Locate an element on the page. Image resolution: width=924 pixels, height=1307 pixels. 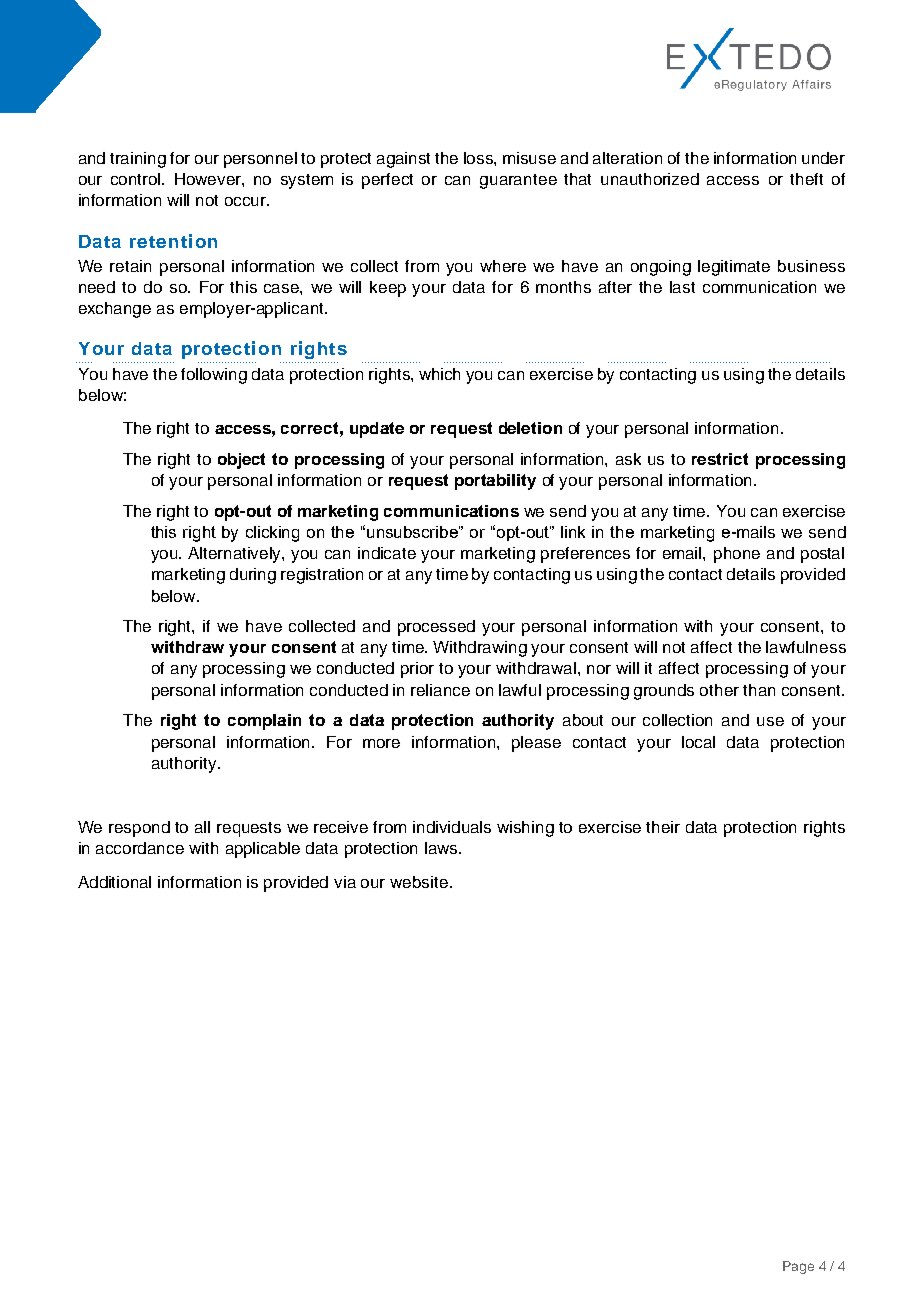
unsubscribe is located at coordinates (413, 532).
